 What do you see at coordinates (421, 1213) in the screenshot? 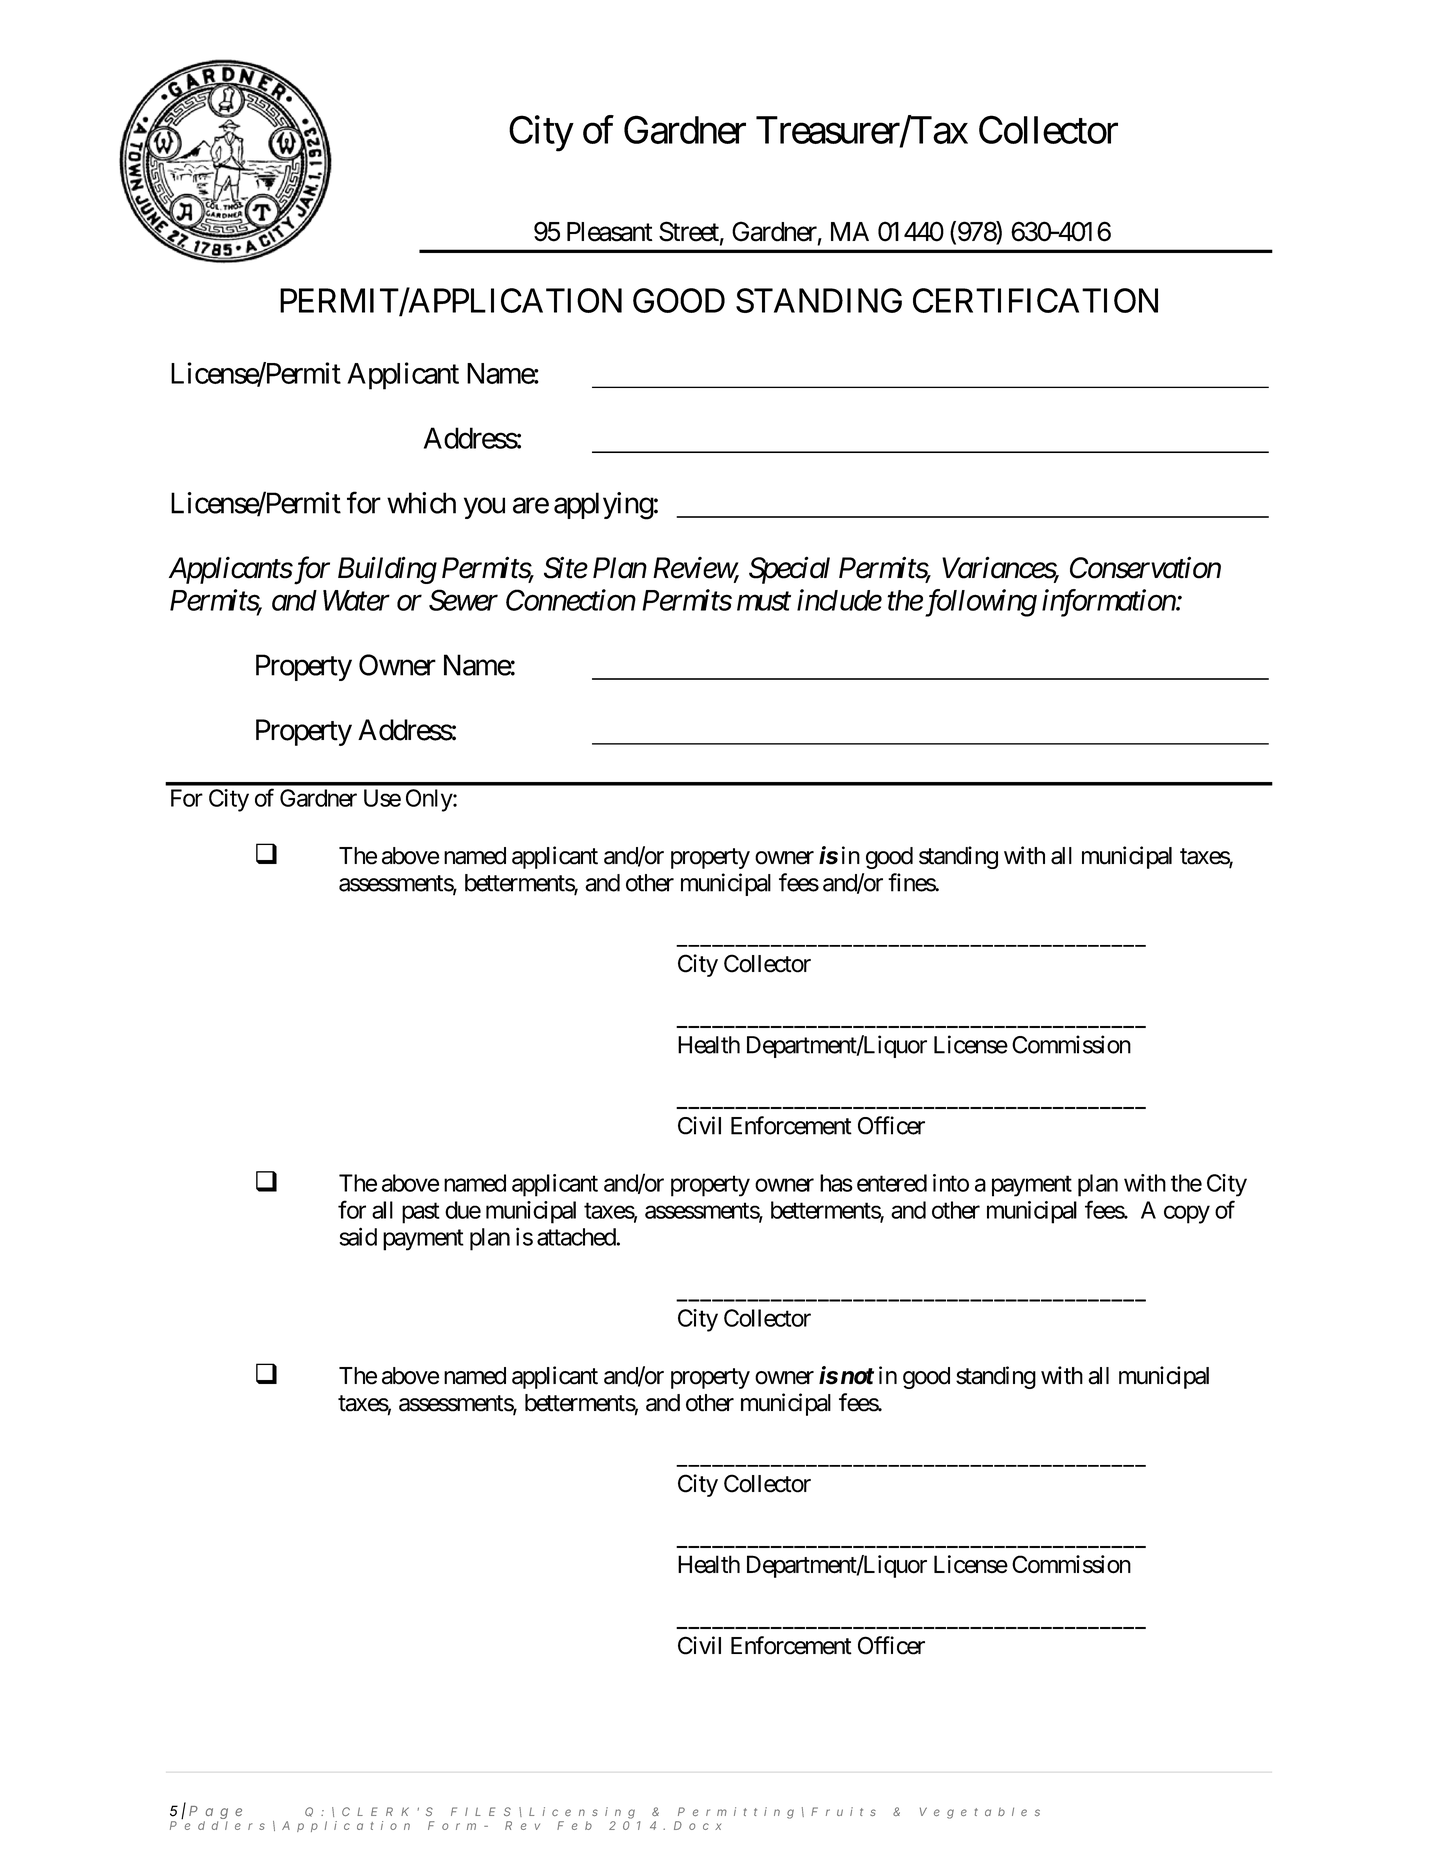
I see `past` at bounding box center [421, 1213].
